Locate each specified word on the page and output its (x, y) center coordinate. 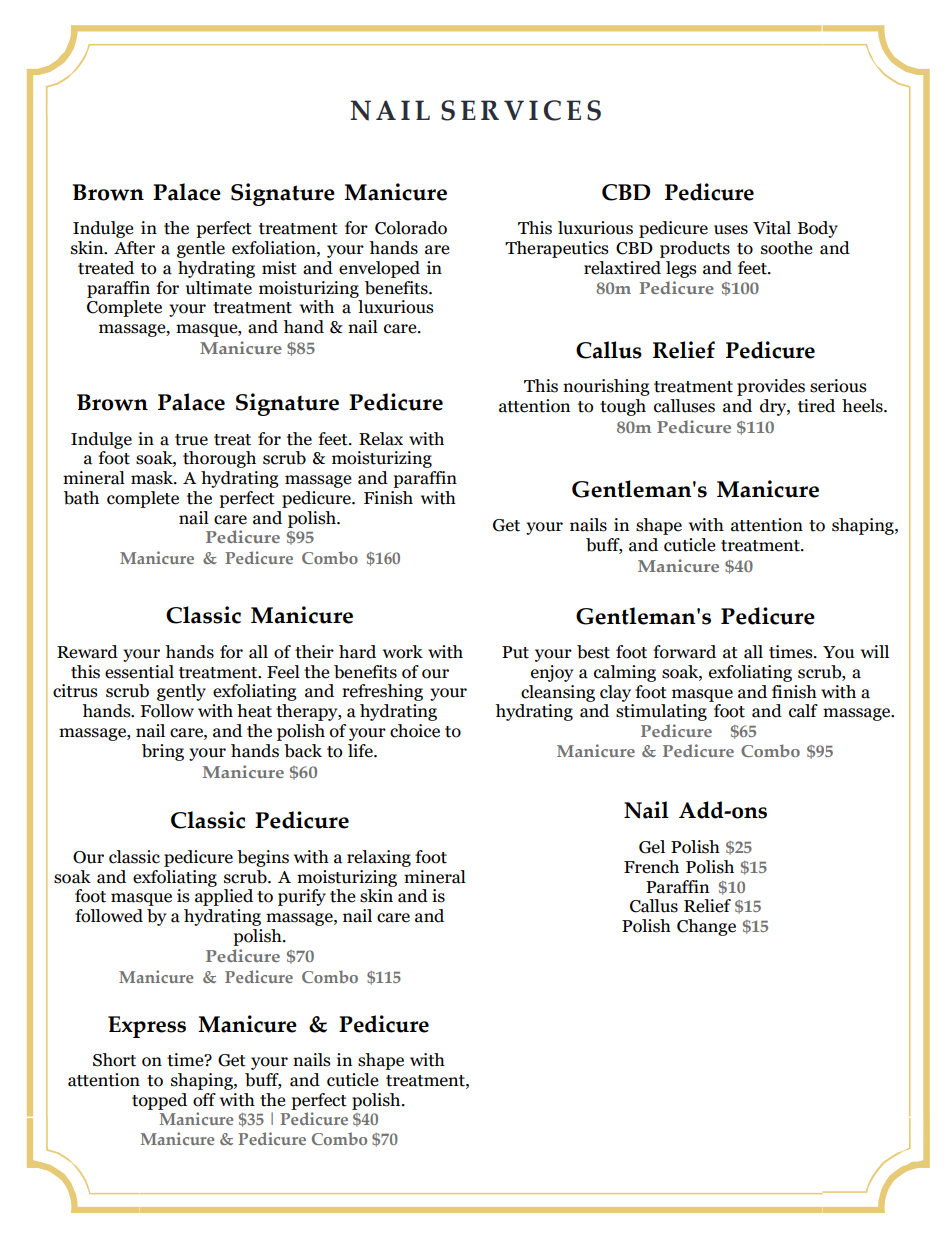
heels (863, 406)
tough (623, 407)
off (204, 1100)
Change (706, 927)
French (651, 867)
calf (803, 711)
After (134, 248)
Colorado (411, 228)
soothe (787, 248)
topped (159, 1101)
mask (153, 478)
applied (224, 897)
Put (515, 652)
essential (139, 672)
